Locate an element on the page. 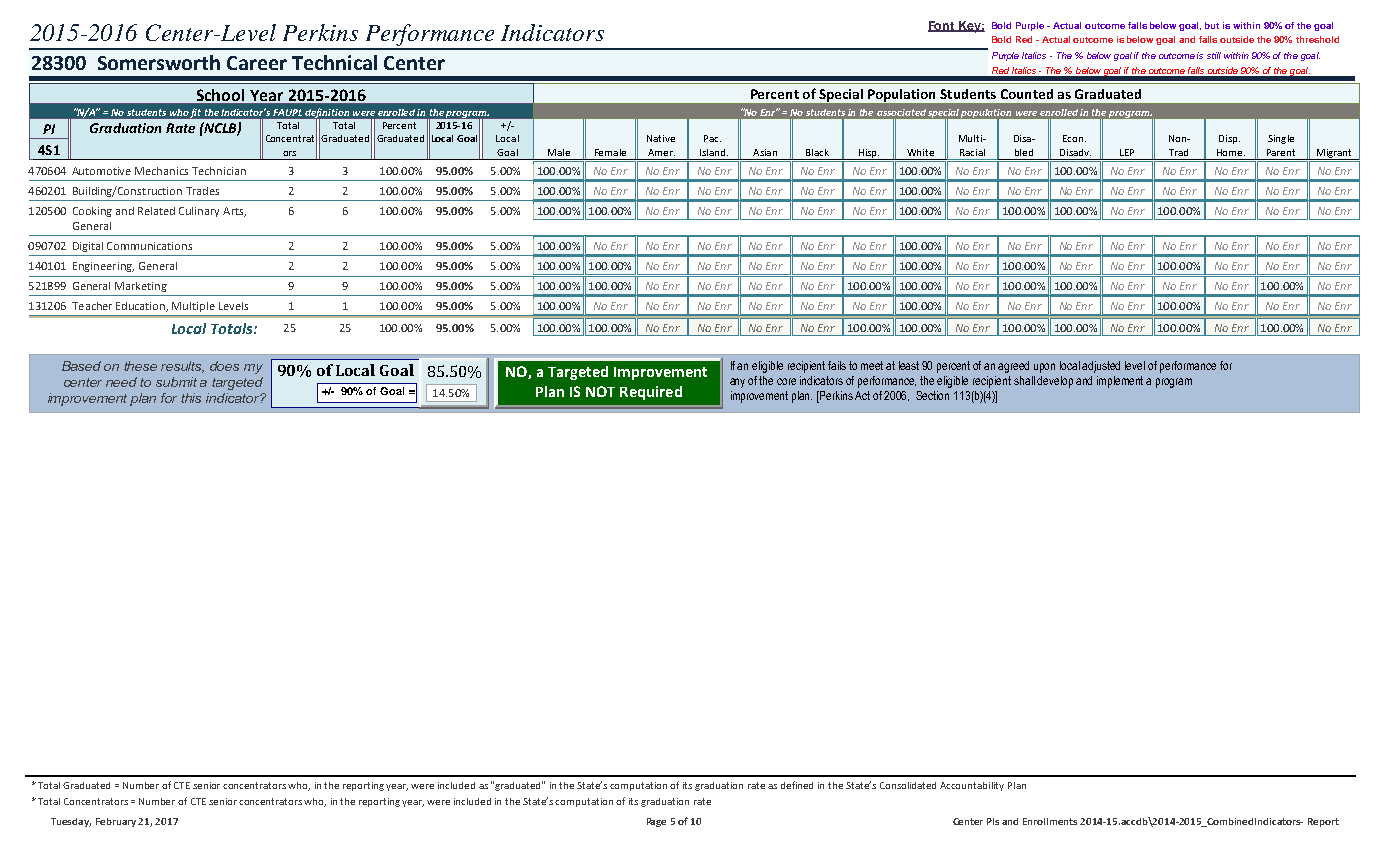 This image has width=1400, height=850. Career is located at coordinates (257, 63).
